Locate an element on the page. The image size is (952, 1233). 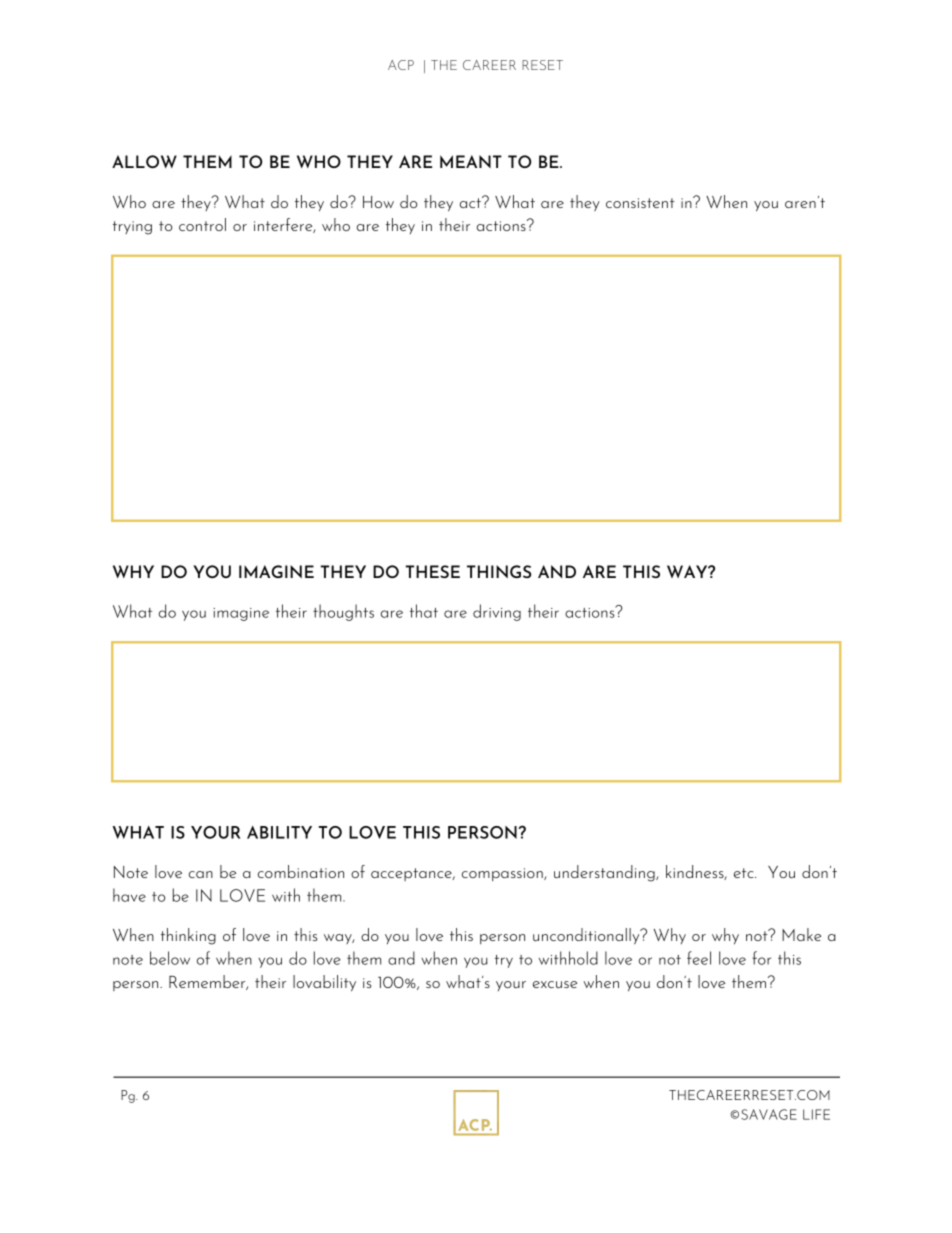
SAVAGE is located at coordinates (769, 1114).
